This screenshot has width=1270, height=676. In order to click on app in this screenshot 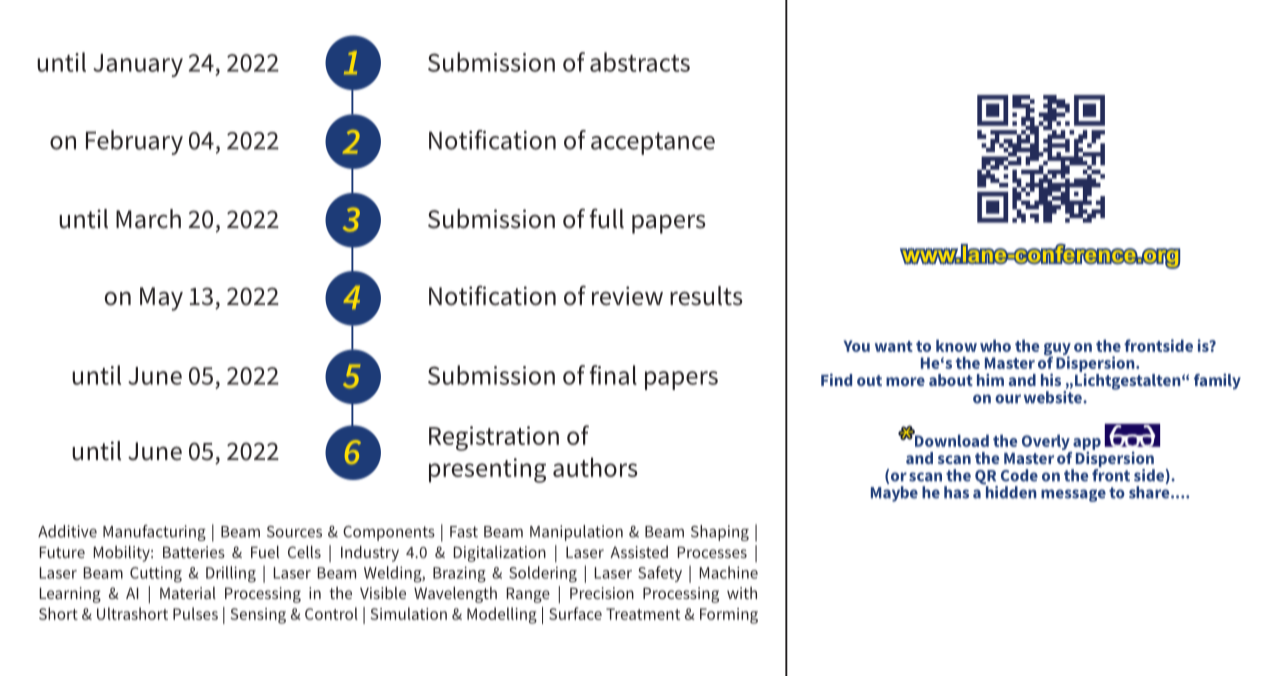, I will do `click(1087, 444)`.
